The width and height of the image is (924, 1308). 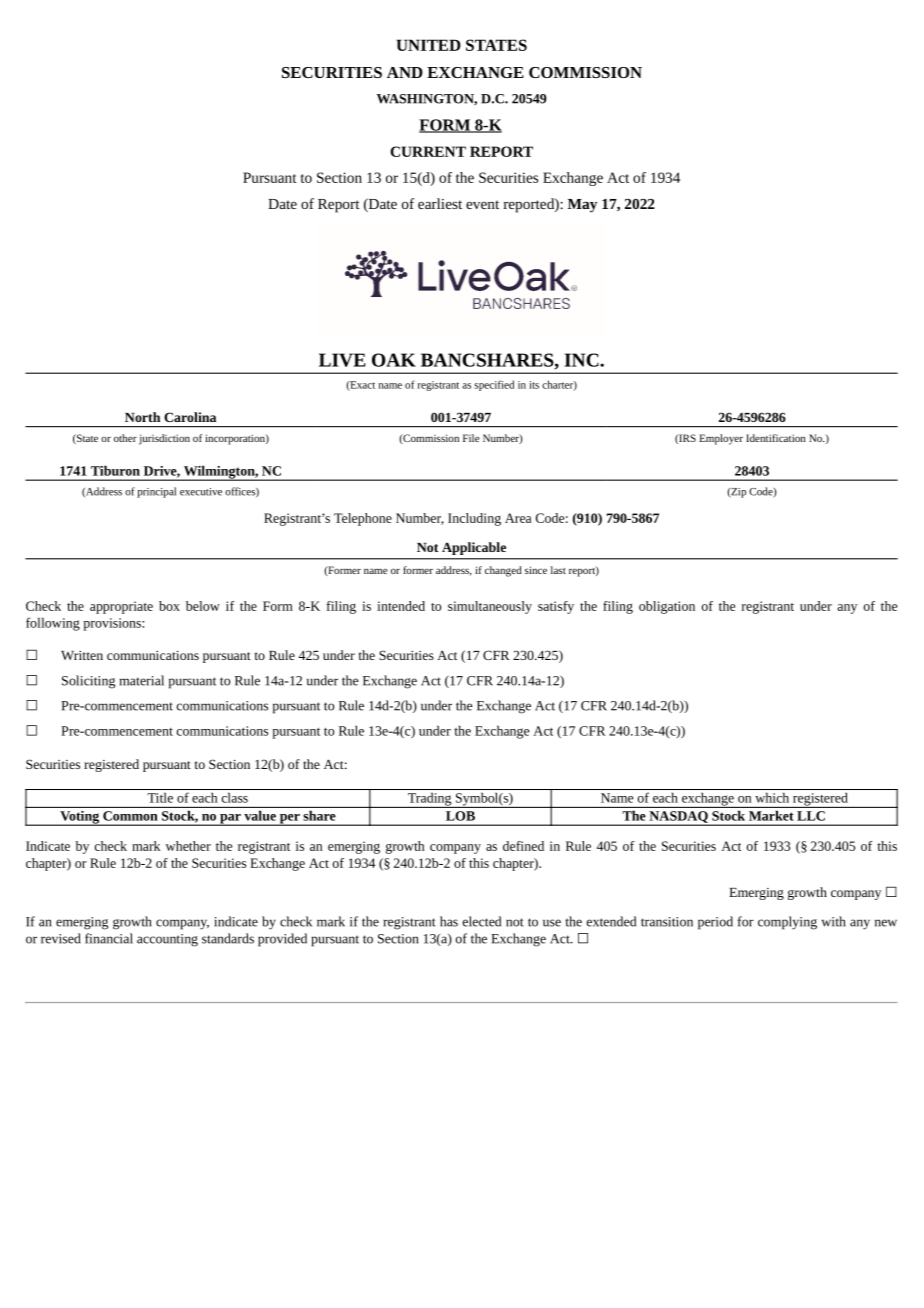 I want to click on CURRENT, so click(x=428, y=151).
